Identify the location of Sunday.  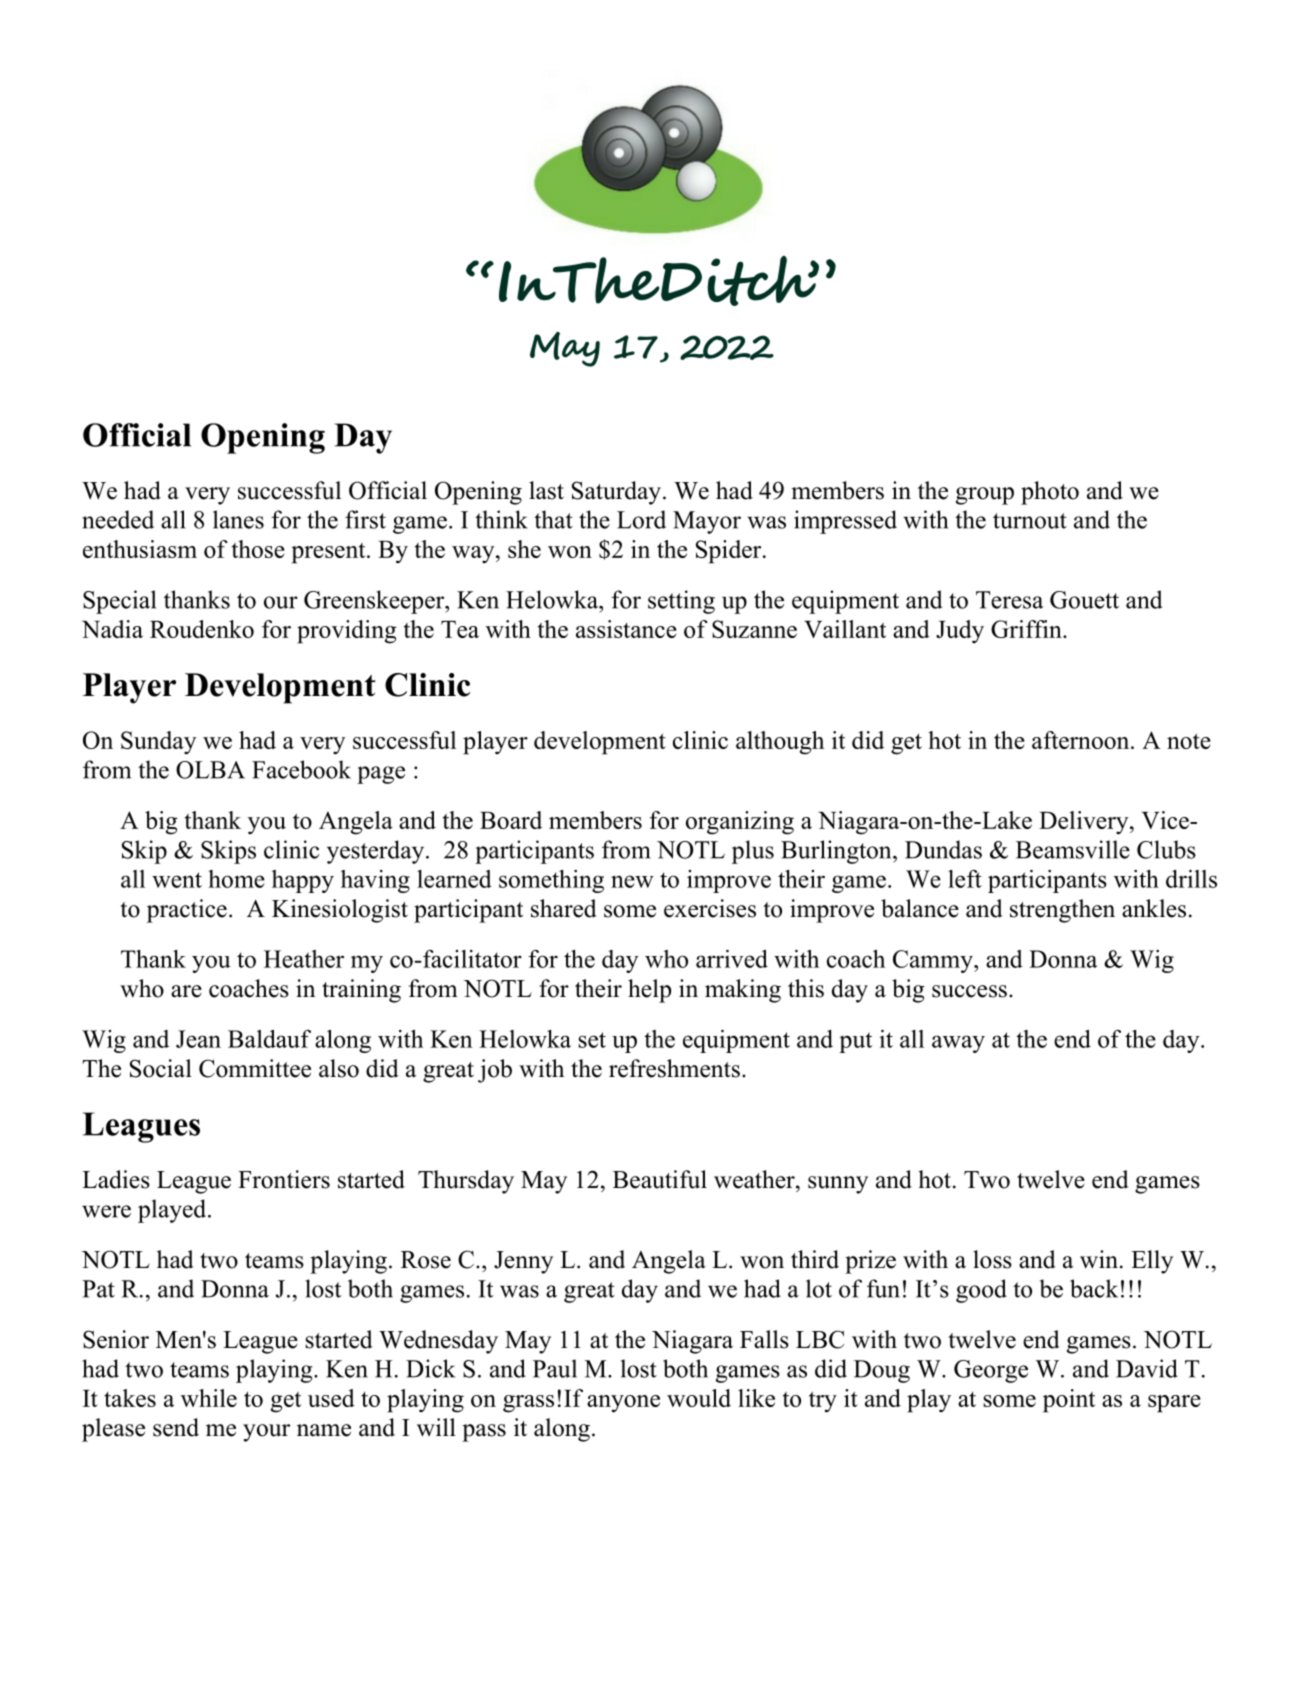
(158, 743).
